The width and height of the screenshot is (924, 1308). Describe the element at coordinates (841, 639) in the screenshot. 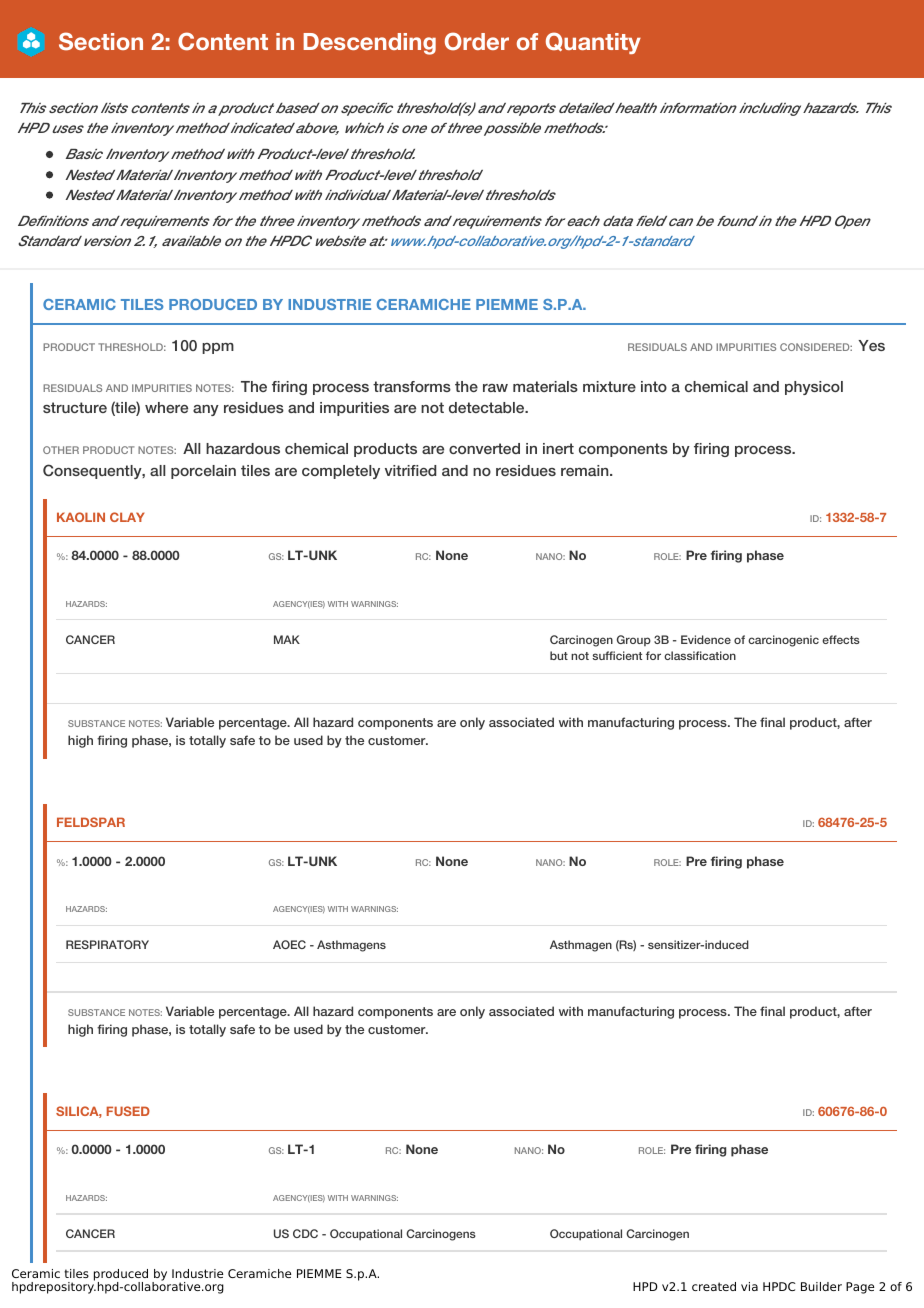

I see `effects` at that location.
